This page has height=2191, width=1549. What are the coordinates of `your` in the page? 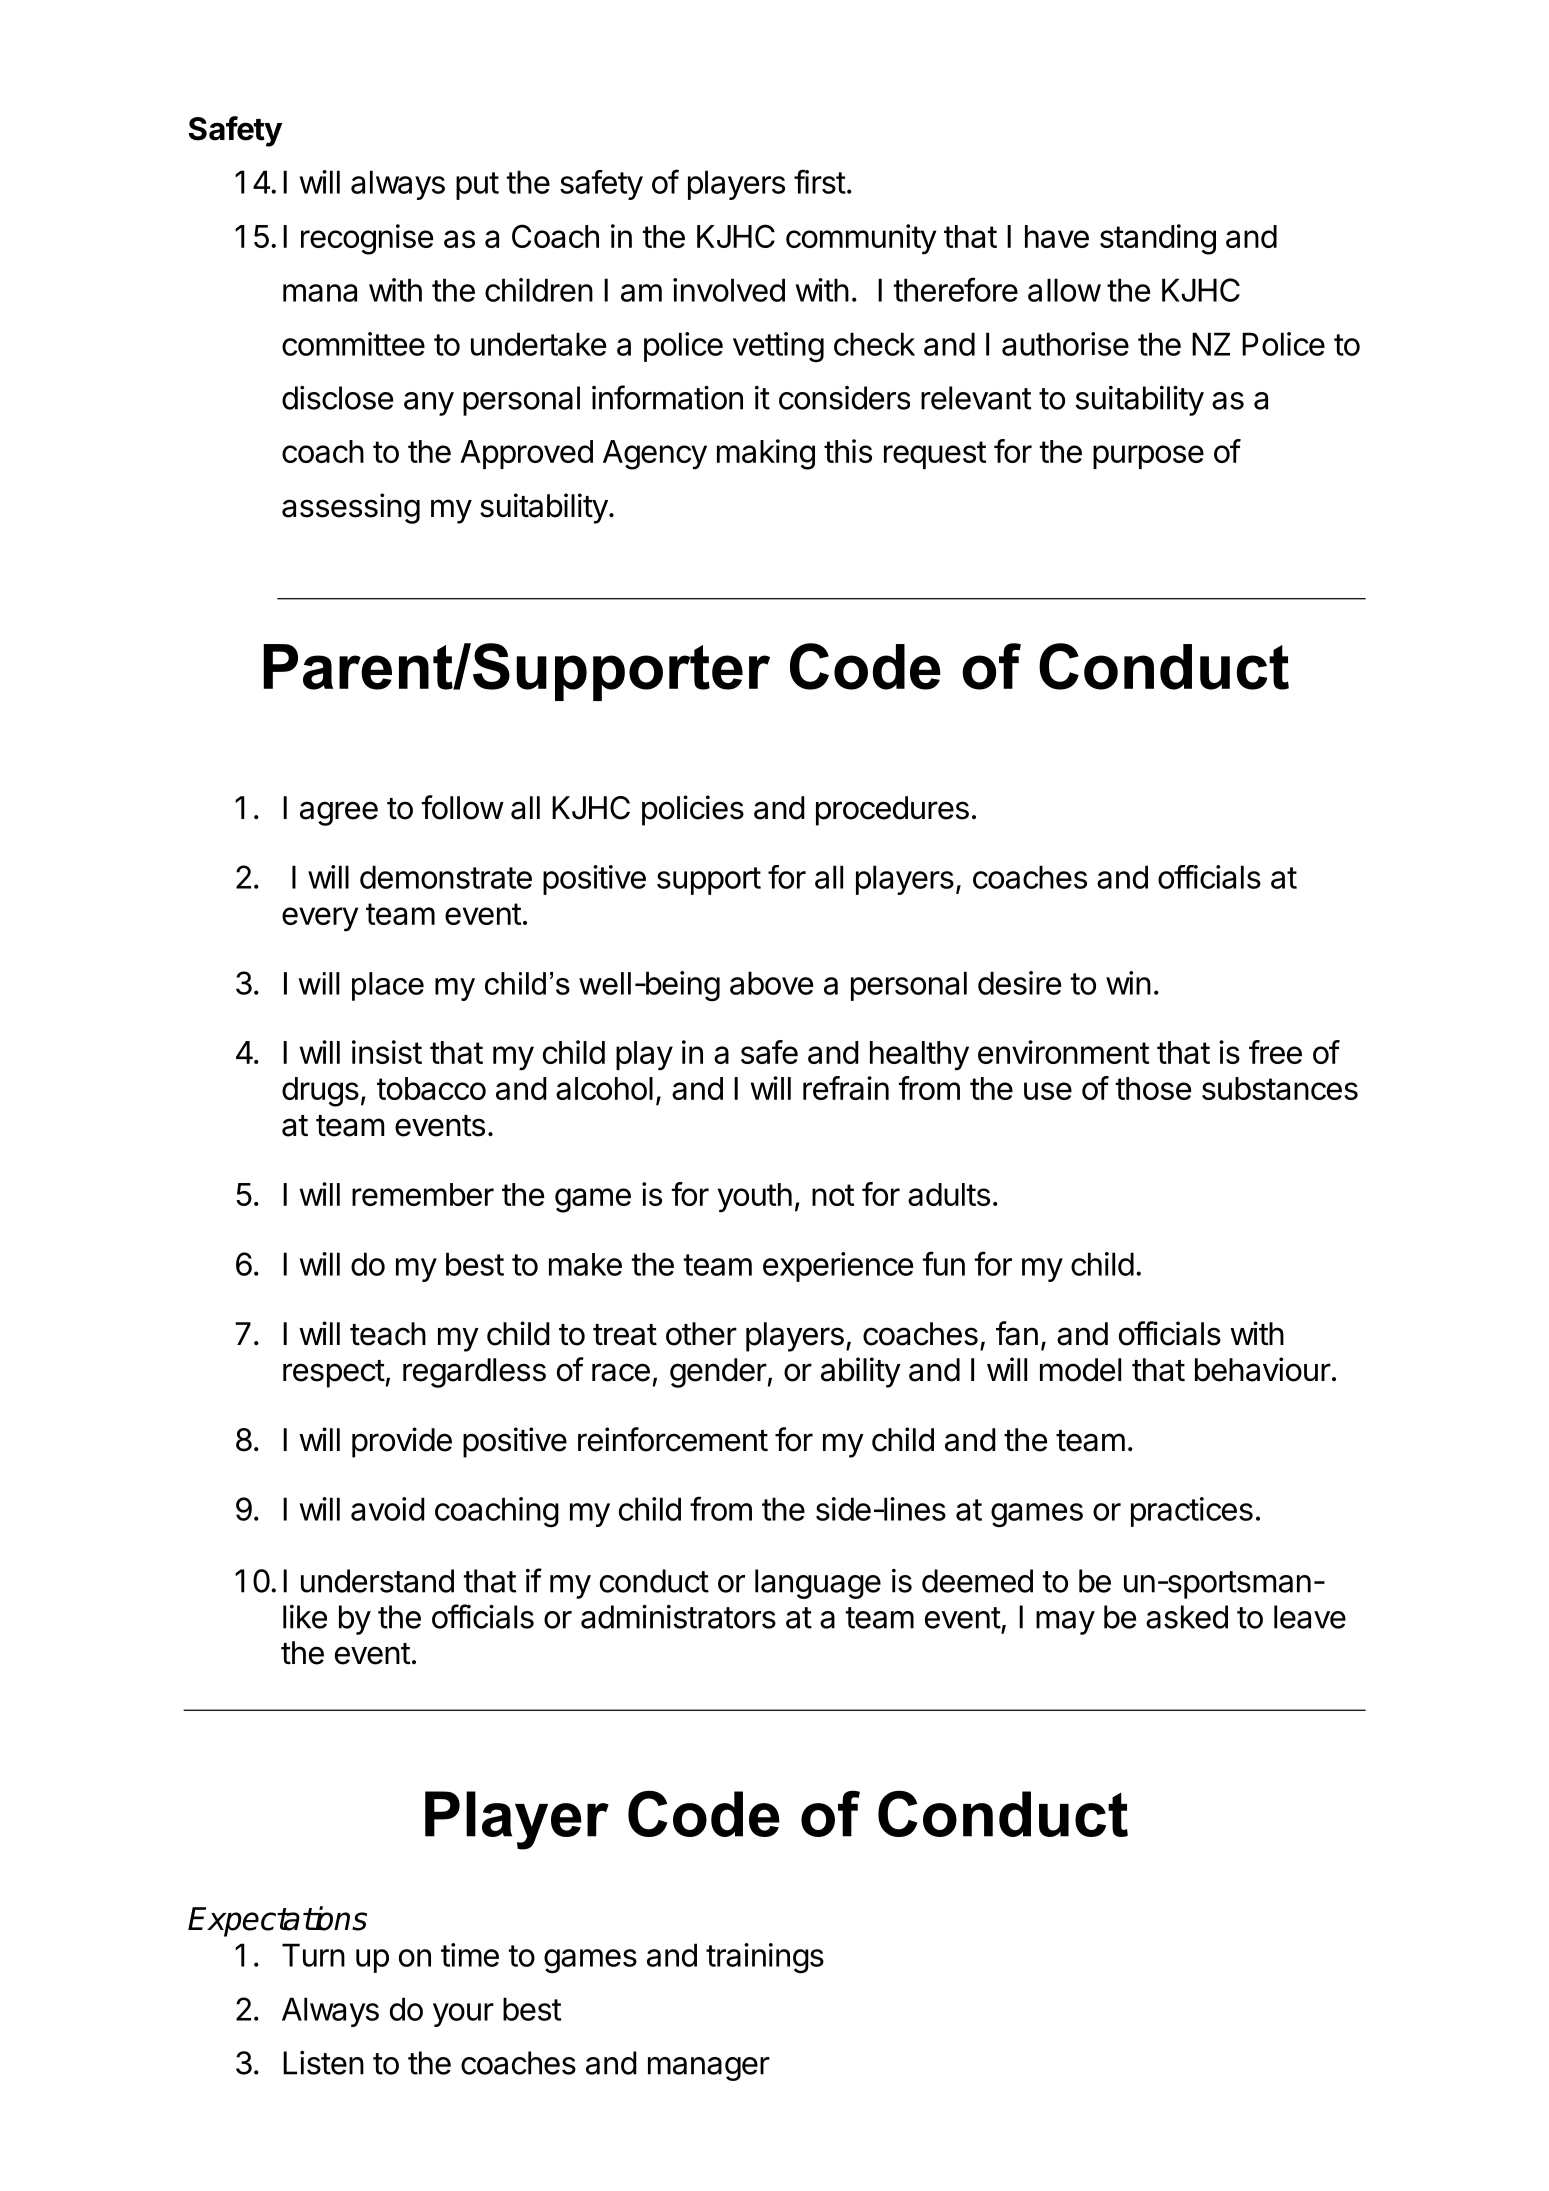 It's located at (463, 2015).
